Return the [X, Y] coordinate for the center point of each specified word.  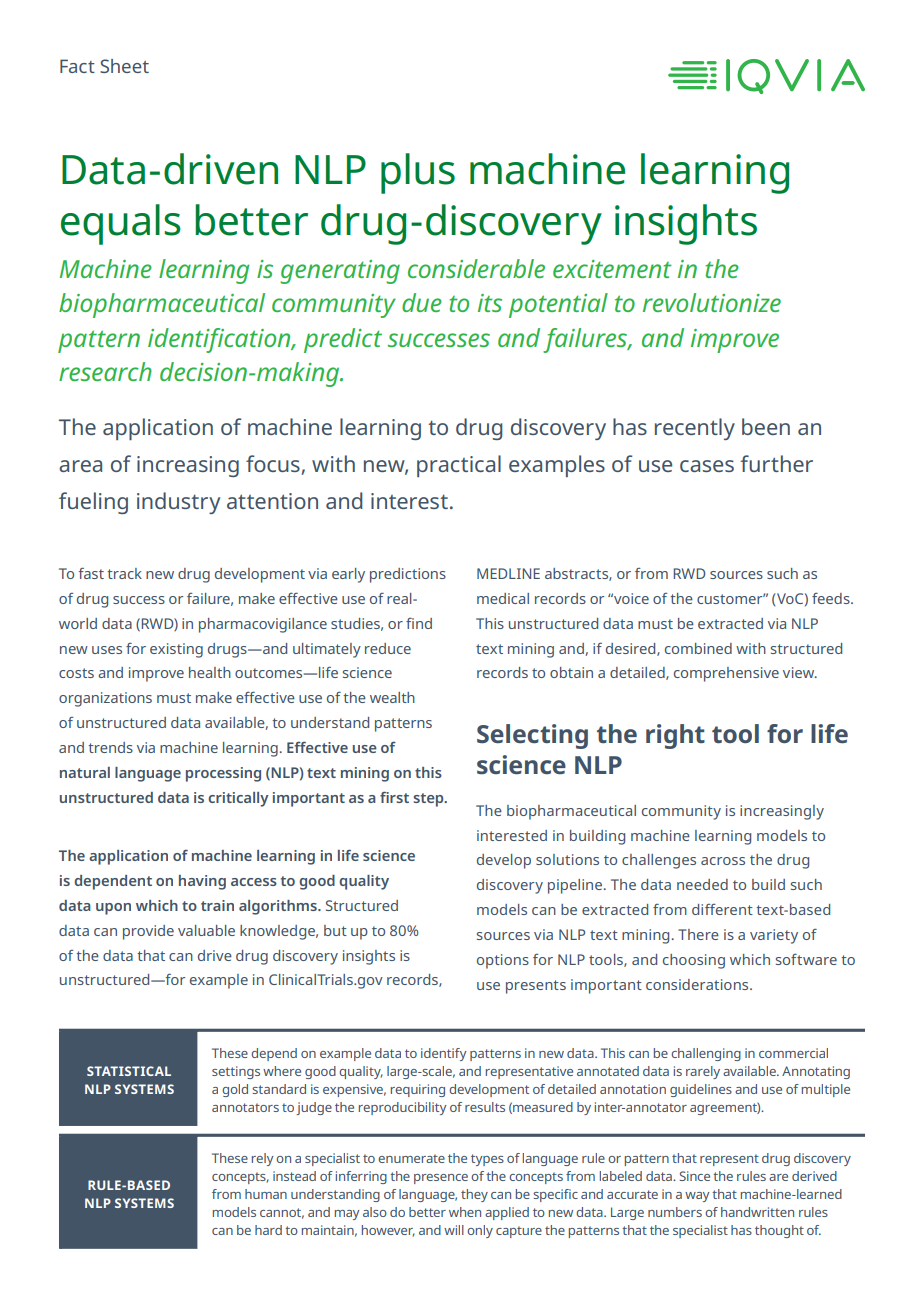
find [419, 623]
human [266, 1194]
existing [176, 650]
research [105, 371]
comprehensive [726, 674]
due [422, 302]
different [722, 909]
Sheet [124, 66]
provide [148, 932]
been [766, 426]
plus [418, 173]
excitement [612, 269]
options [503, 961]
